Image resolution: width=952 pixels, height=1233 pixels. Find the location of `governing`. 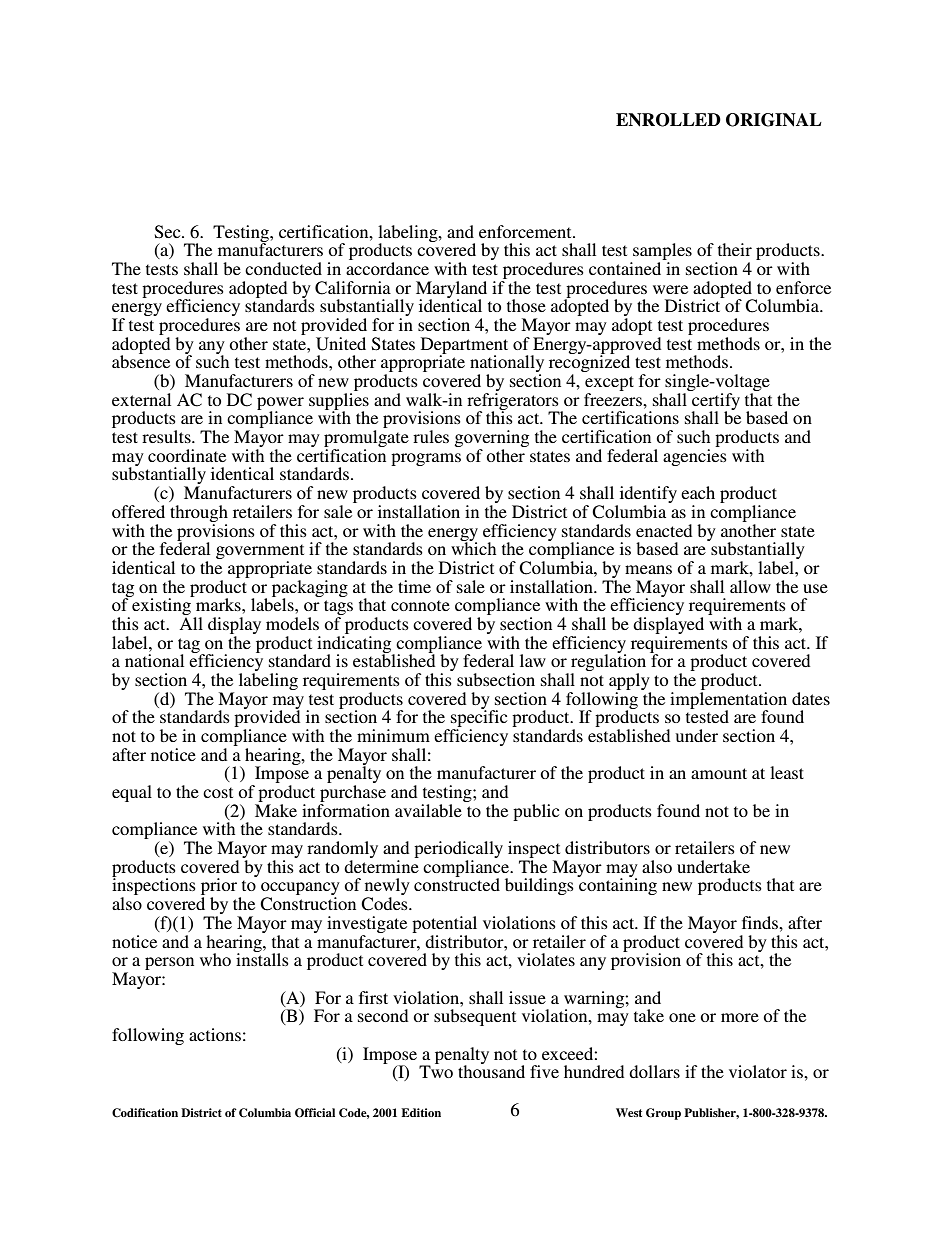

governing is located at coordinates (491, 440).
